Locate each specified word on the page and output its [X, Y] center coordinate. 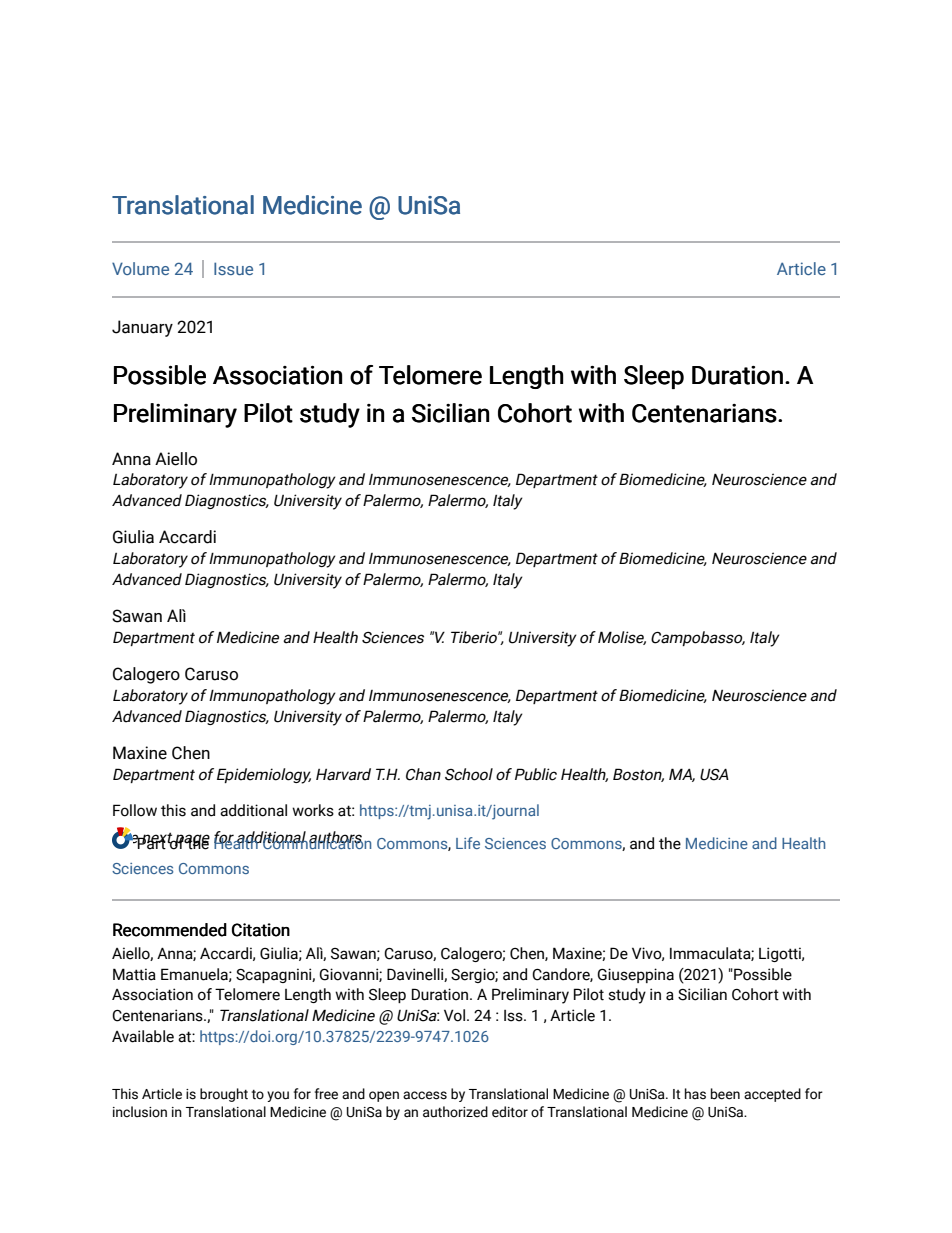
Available [143, 1036]
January [142, 328]
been [725, 1094]
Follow [135, 810]
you [278, 1096]
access [425, 1095]
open [384, 1096]
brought [224, 1095]
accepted [772, 1095]
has [695, 1094]
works [313, 810]
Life [468, 843]
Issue [233, 268]
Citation [261, 930]
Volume [140, 268]
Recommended [170, 930]
